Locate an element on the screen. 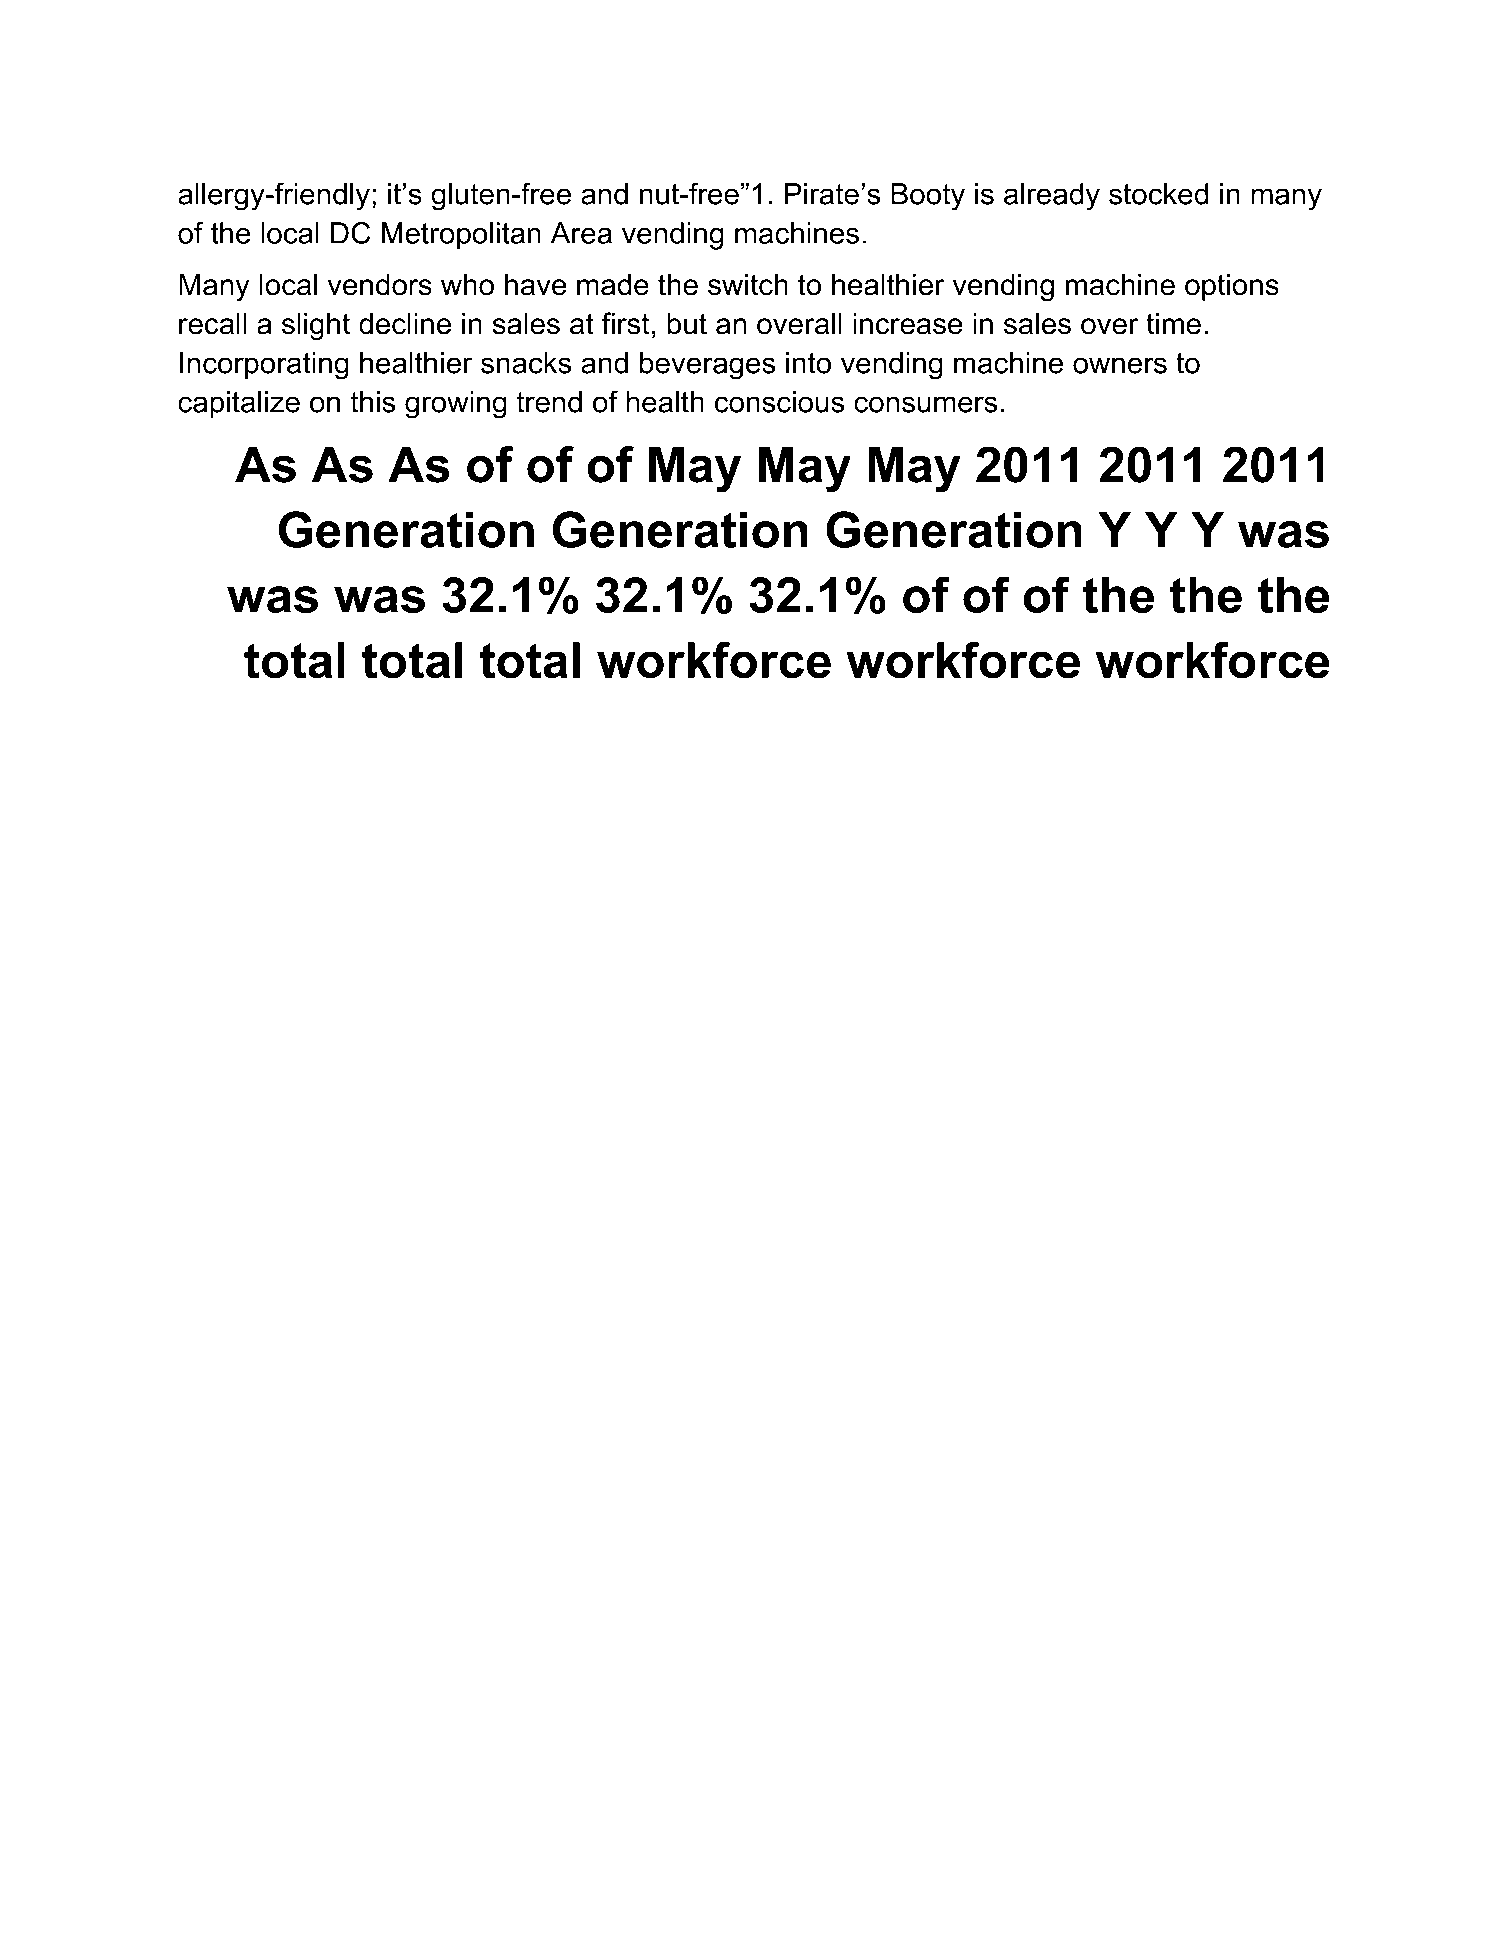 This screenshot has height=1954, width=1510. switch is located at coordinates (748, 284).
